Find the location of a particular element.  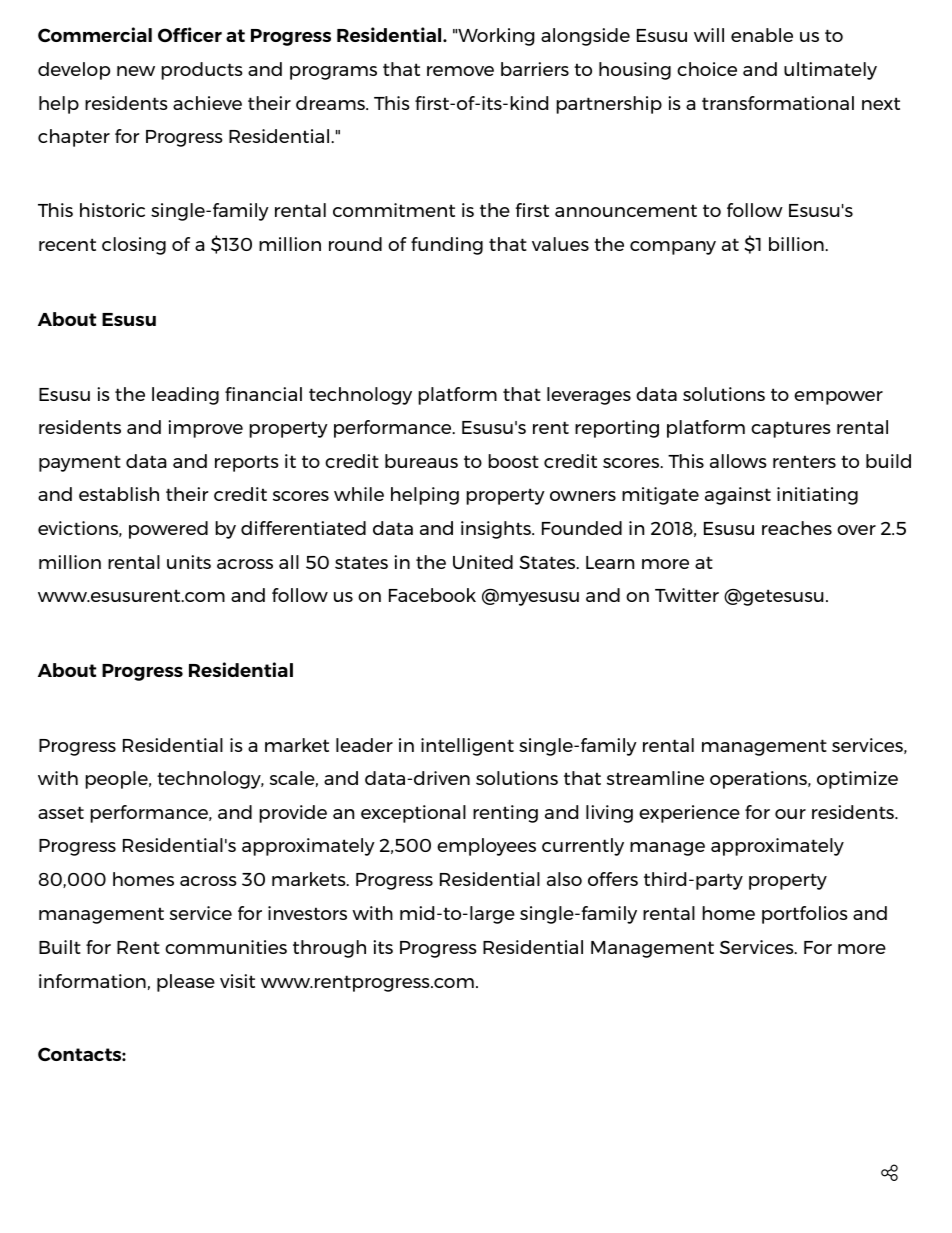

leading is located at coordinates (185, 396).
